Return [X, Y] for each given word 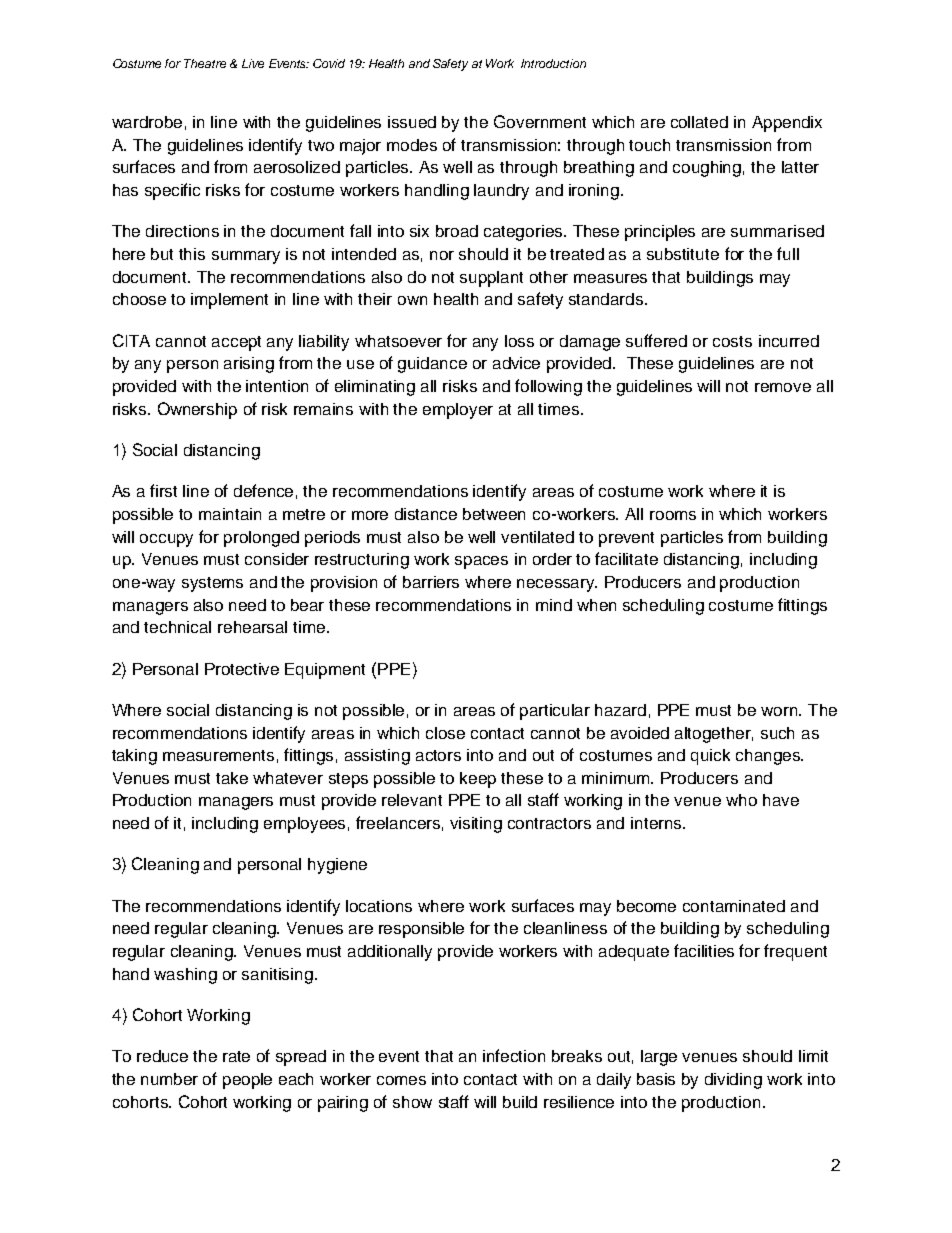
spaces [481, 562]
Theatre [205, 63]
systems [212, 584]
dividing [733, 1081]
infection [514, 1055]
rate [236, 1056]
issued [412, 122]
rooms [673, 515]
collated [699, 122]
